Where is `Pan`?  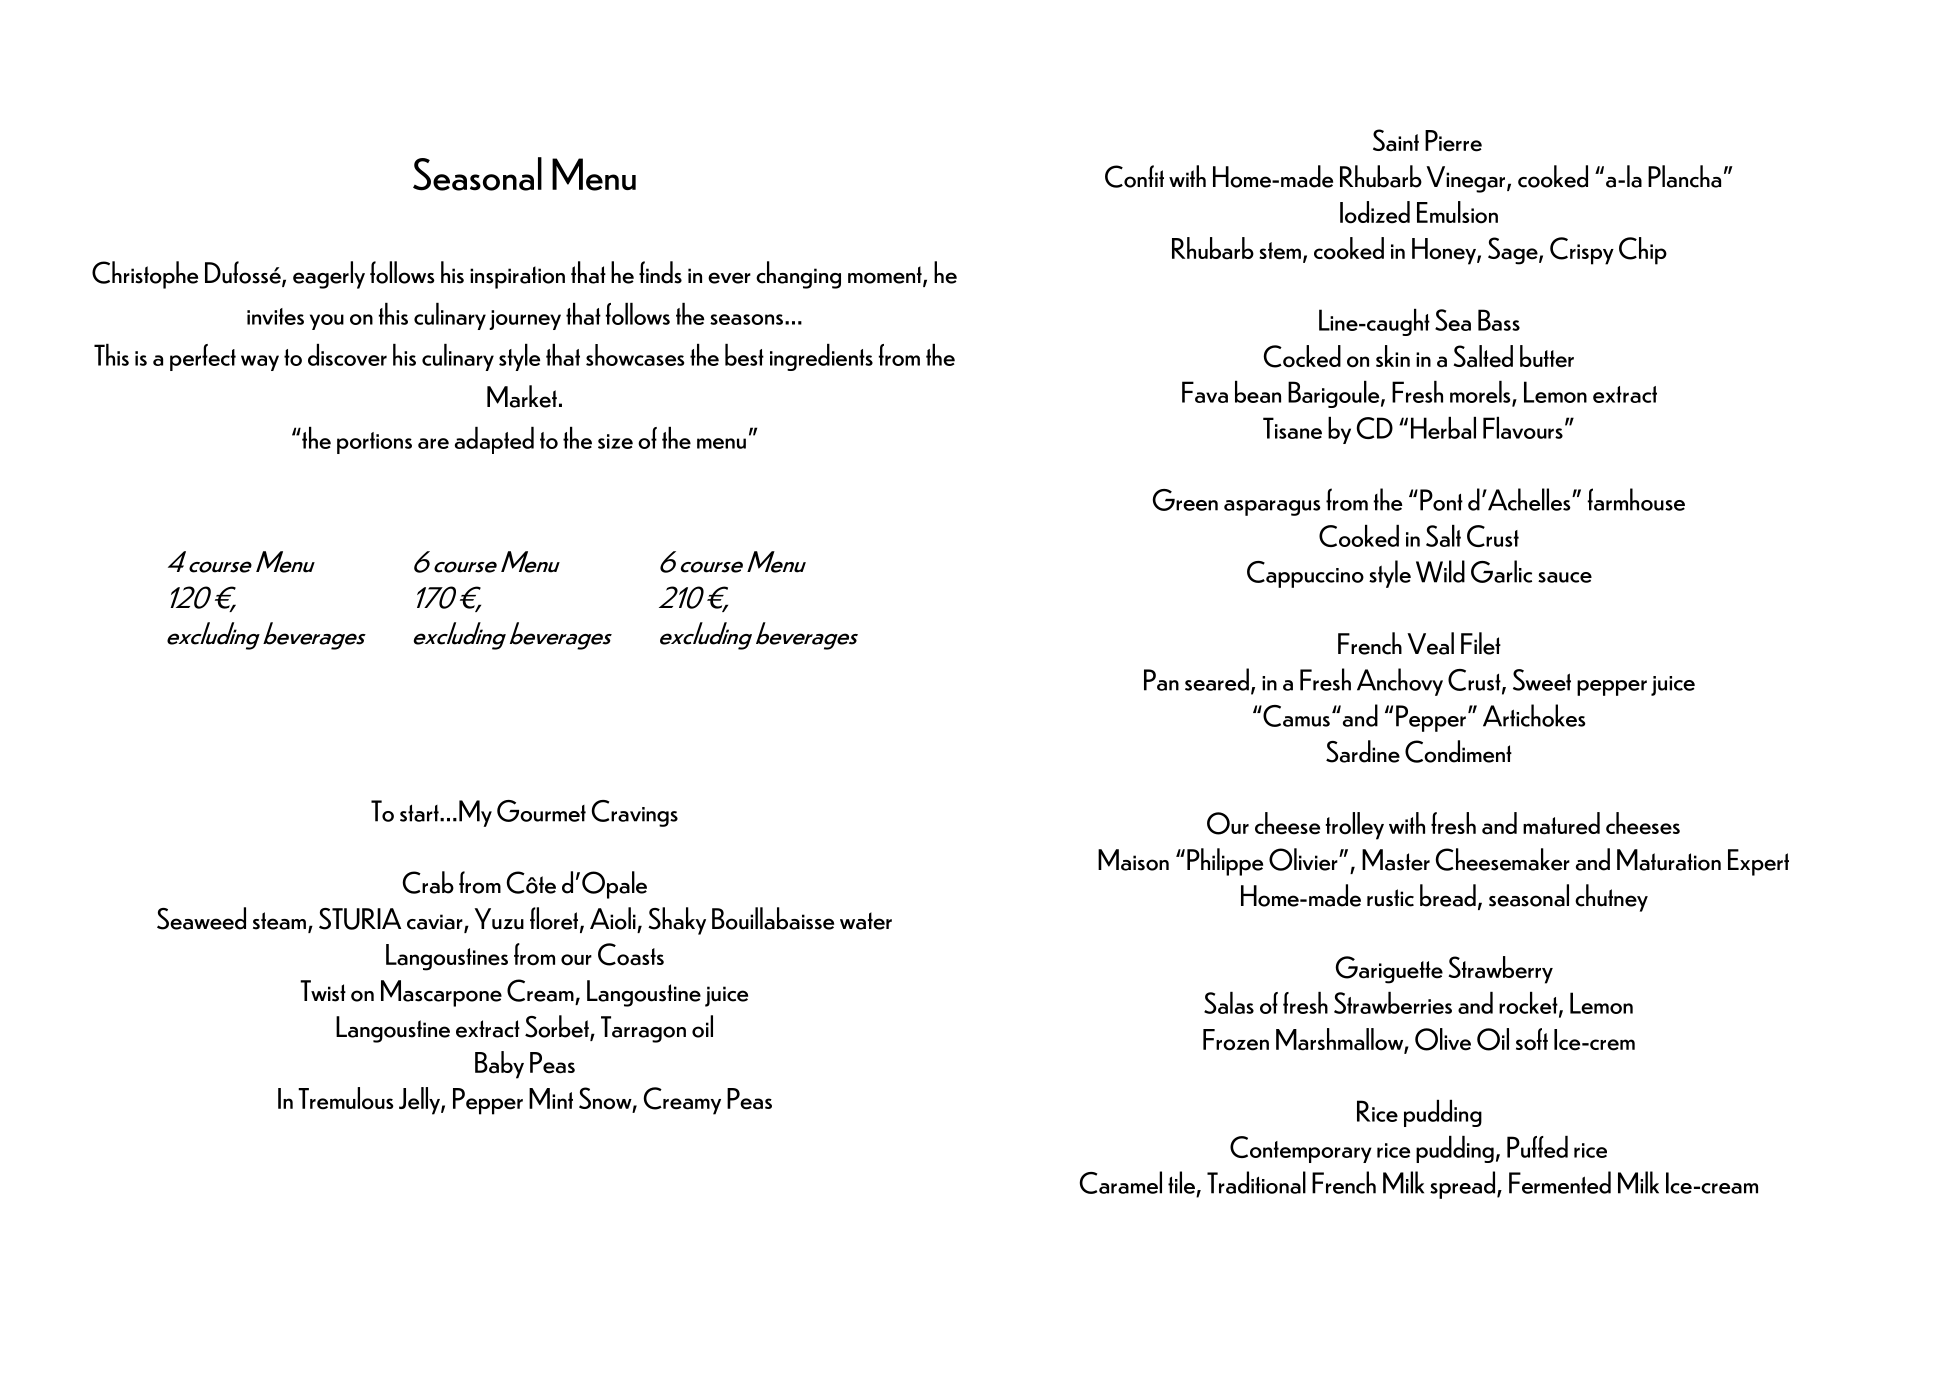
Pan is located at coordinates (1161, 680).
